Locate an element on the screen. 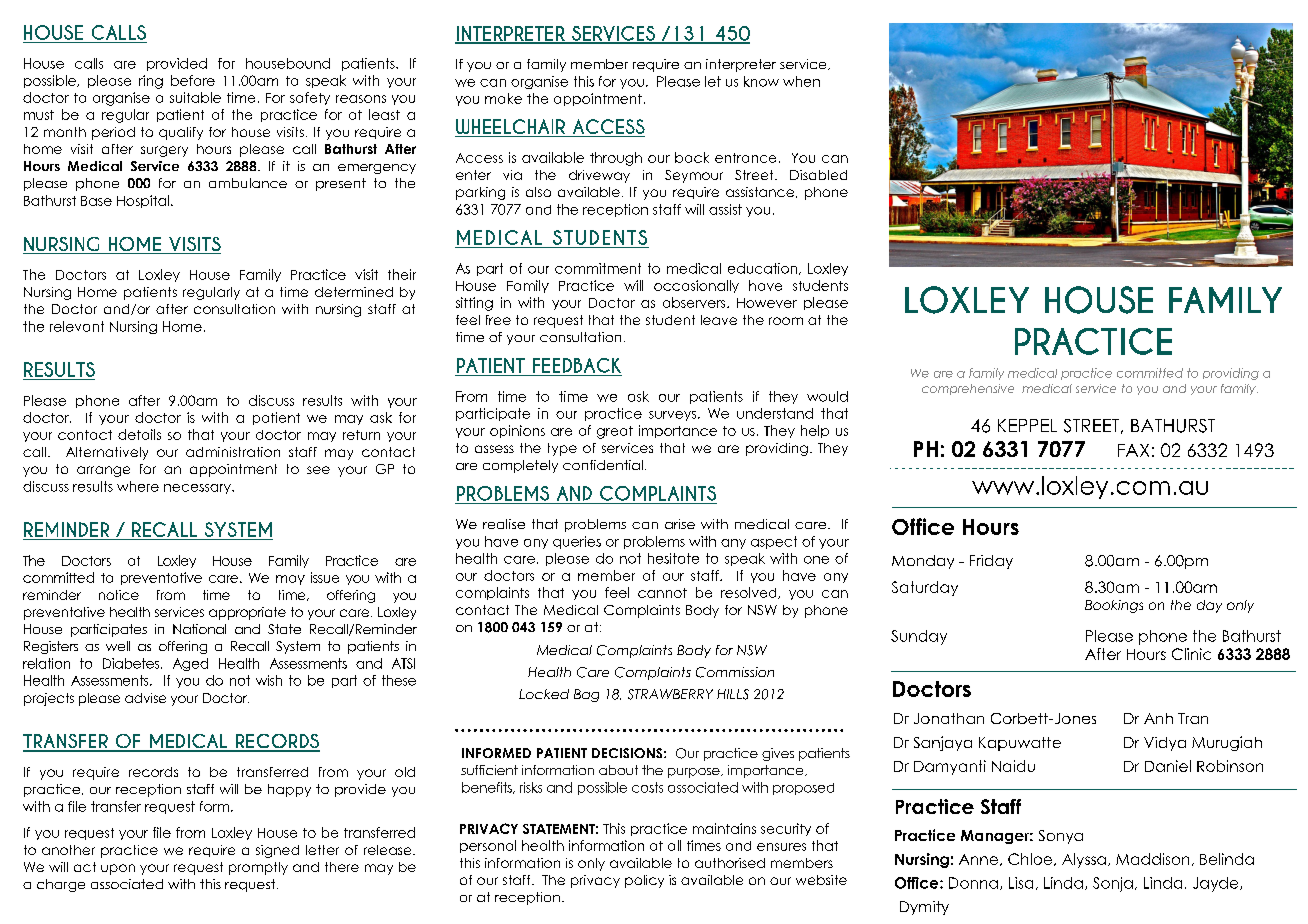  STRAWBERRY is located at coordinates (670, 694).
